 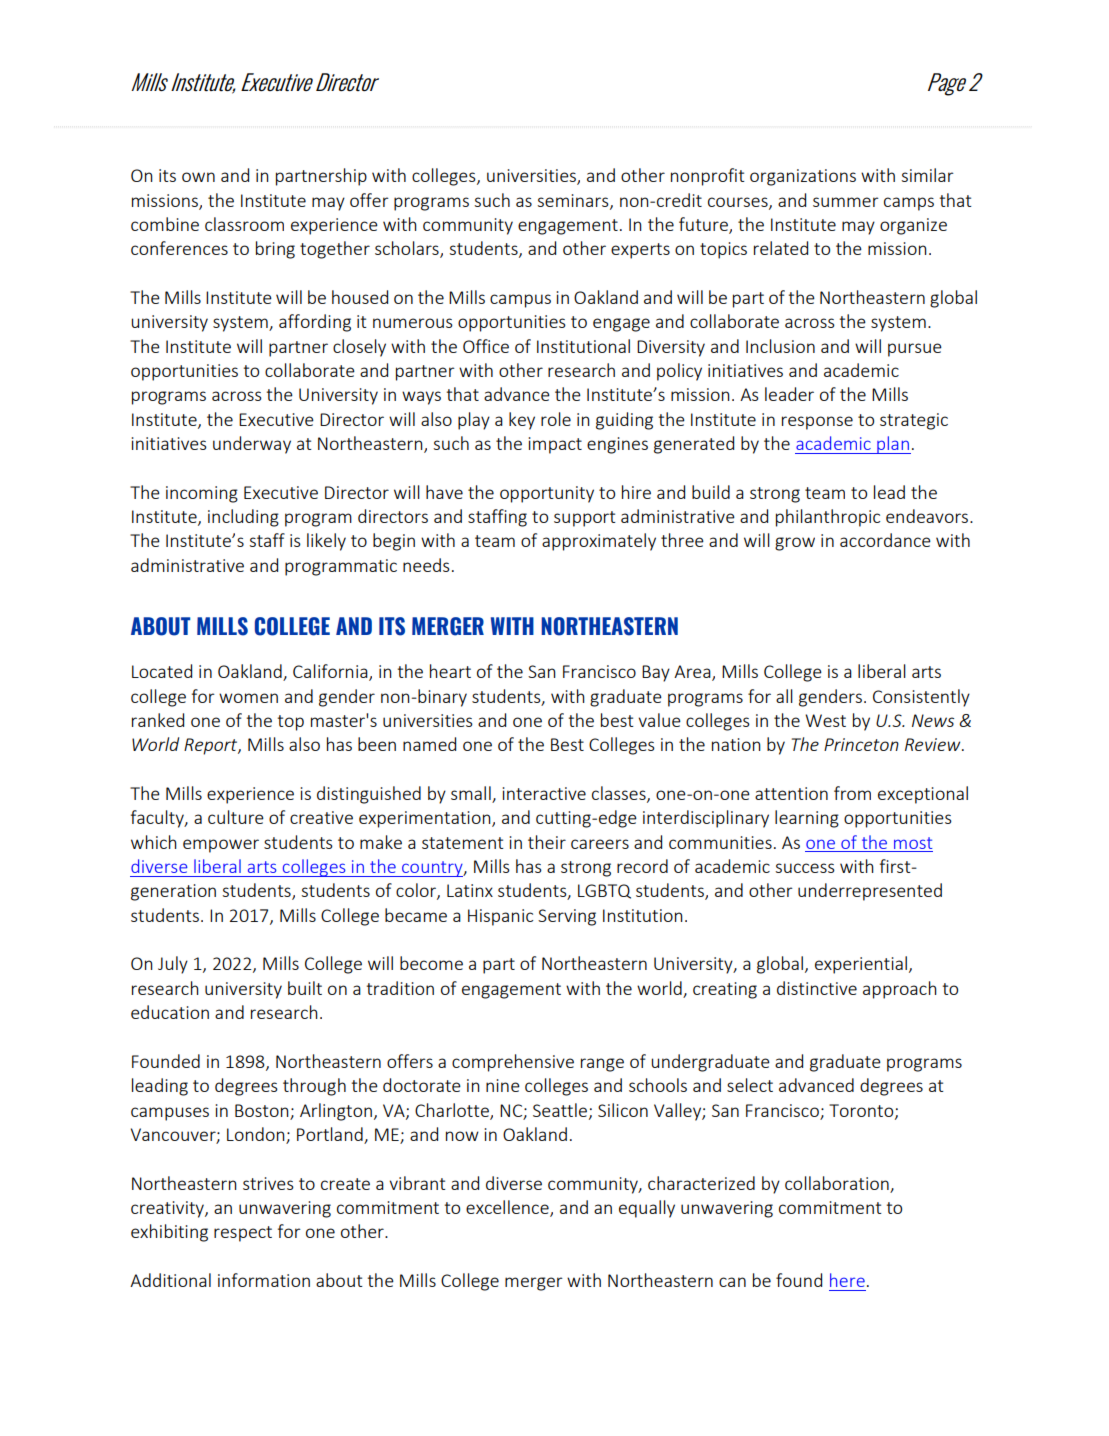 I want to click on respect, so click(x=243, y=1234).
